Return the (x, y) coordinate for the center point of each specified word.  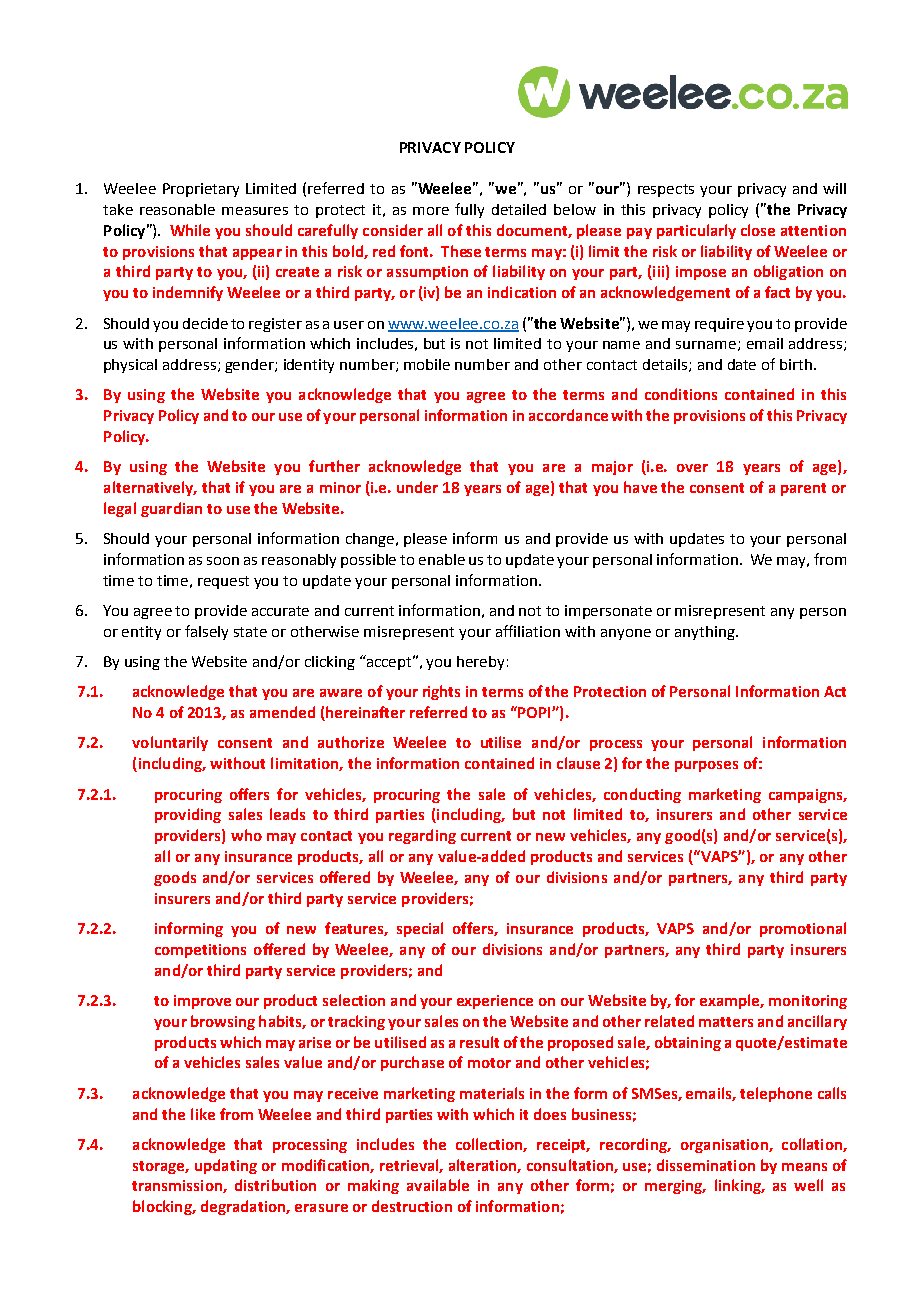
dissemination (706, 1165)
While (190, 230)
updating (226, 1166)
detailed (519, 209)
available (438, 1185)
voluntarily (170, 743)
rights (441, 692)
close (758, 230)
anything (706, 633)
